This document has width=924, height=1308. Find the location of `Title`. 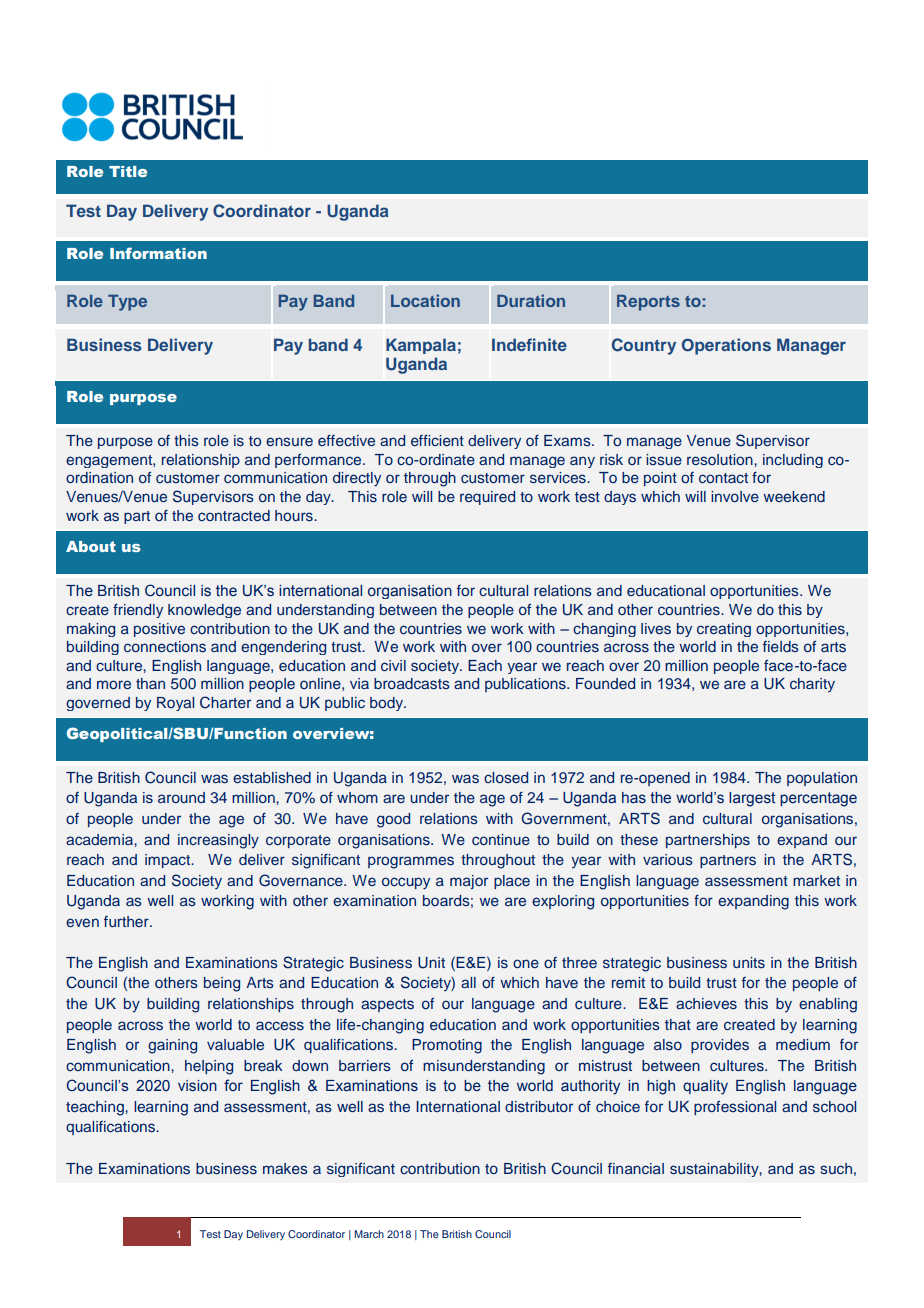

Title is located at coordinates (128, 171).
